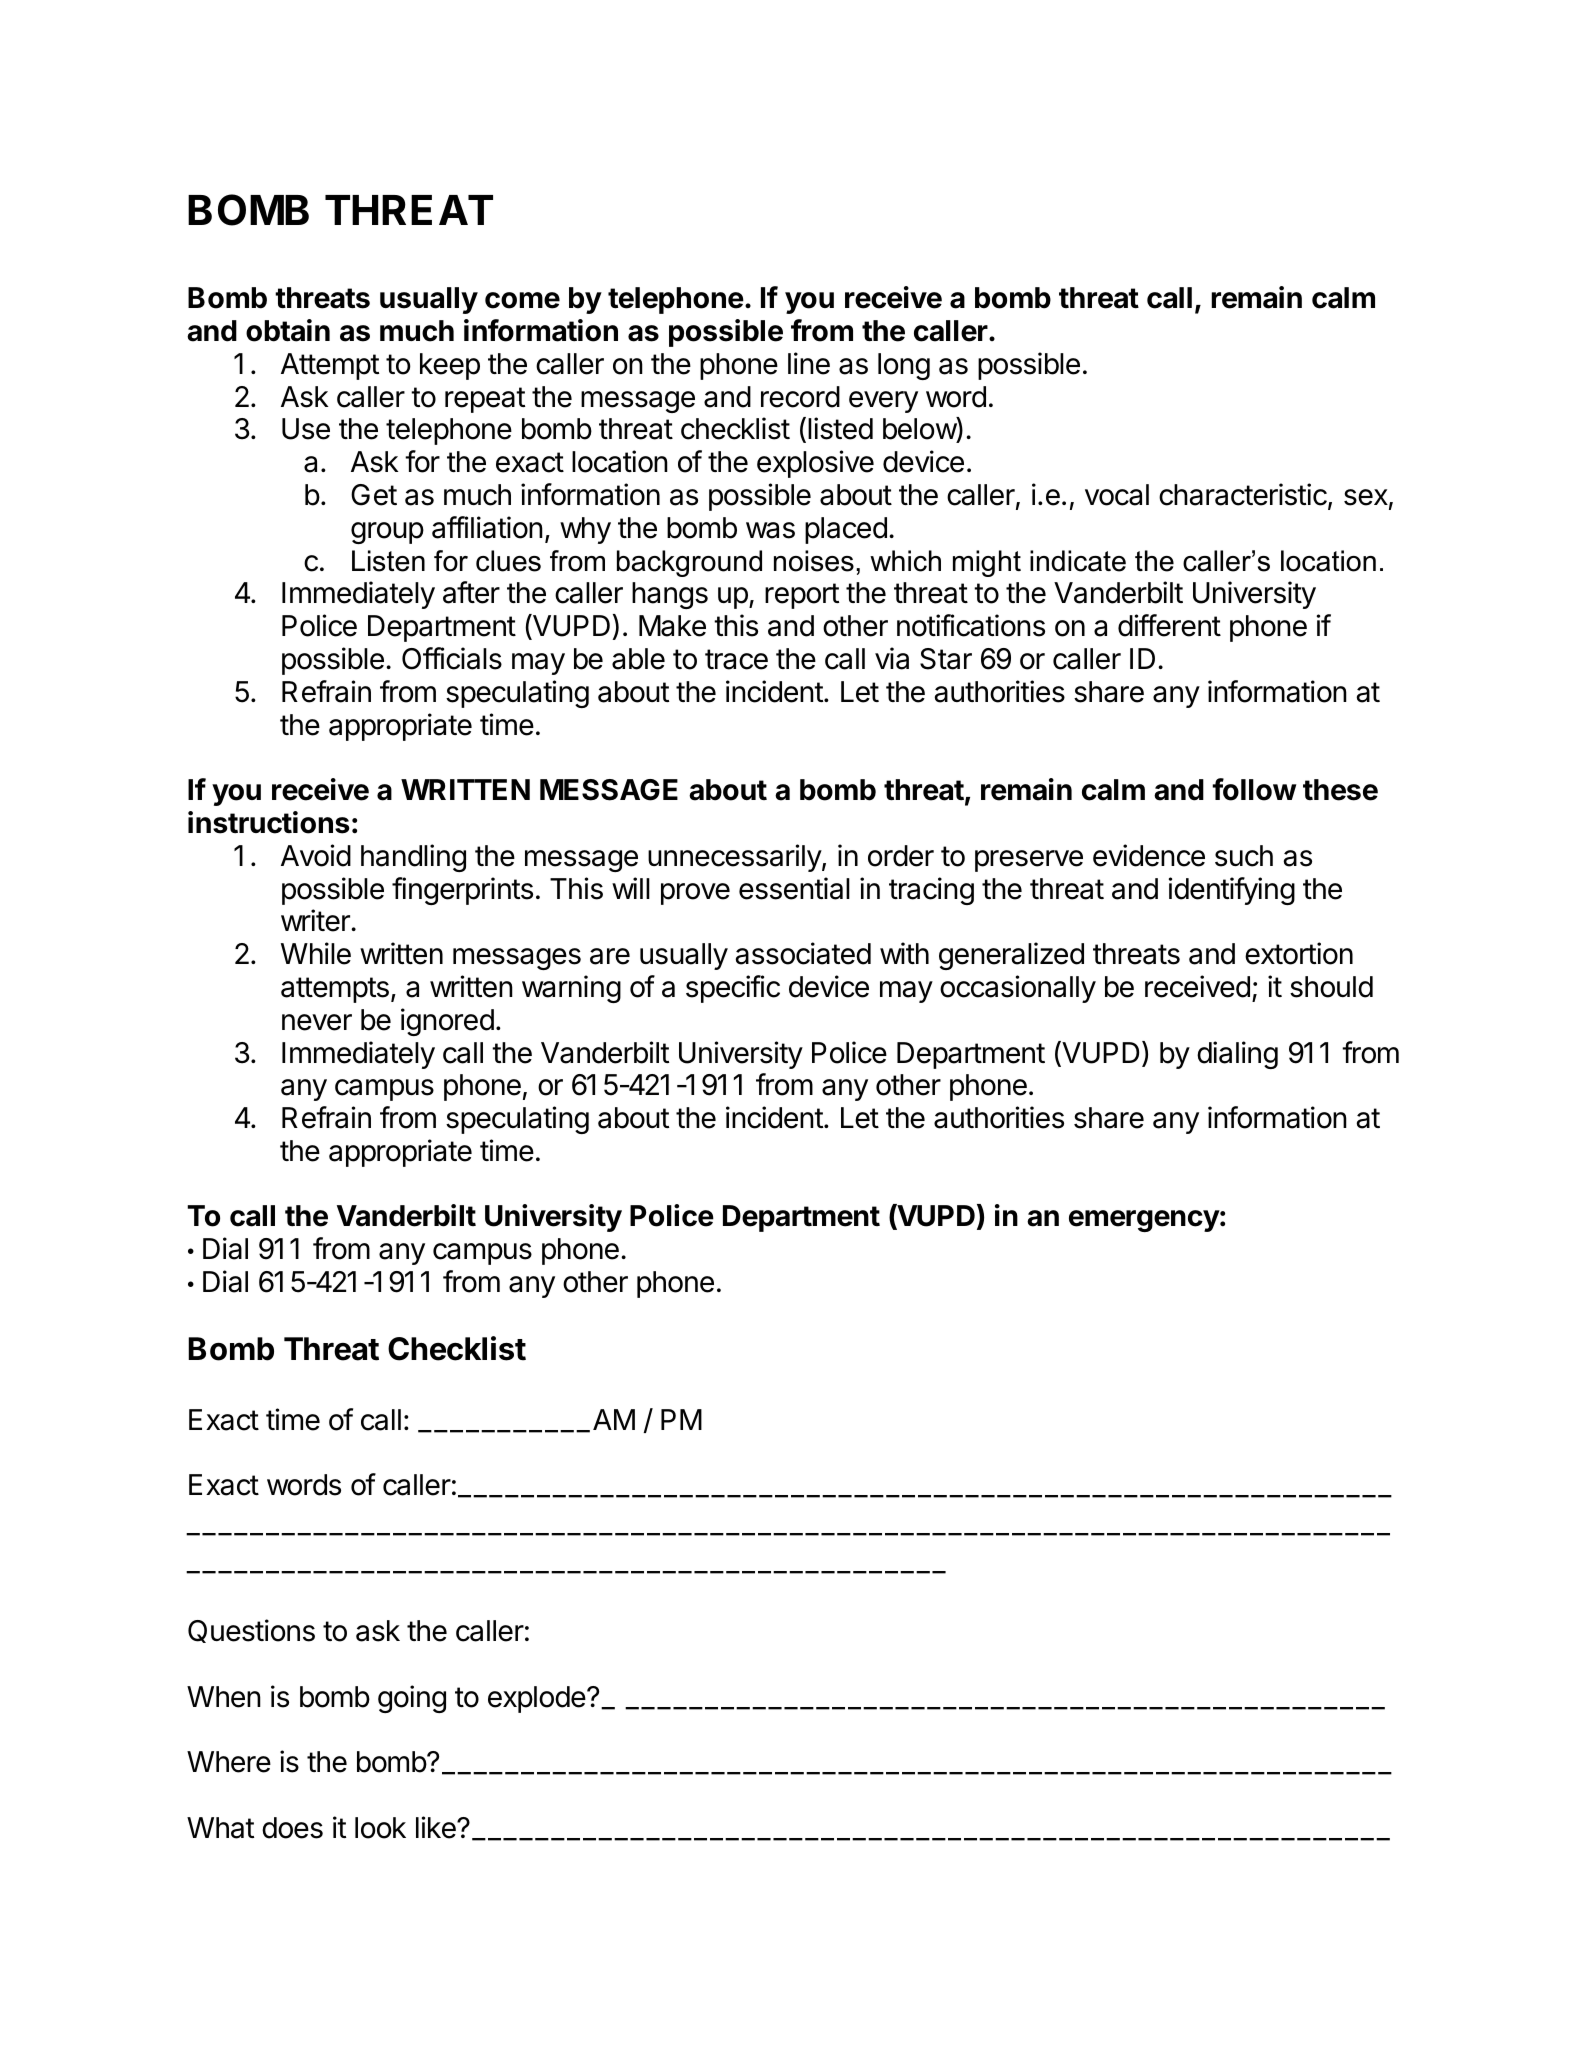  What do you see at coordinates (229, 1762) in the screenshot?
I see `Where` at bounding box center [229, 1762].
